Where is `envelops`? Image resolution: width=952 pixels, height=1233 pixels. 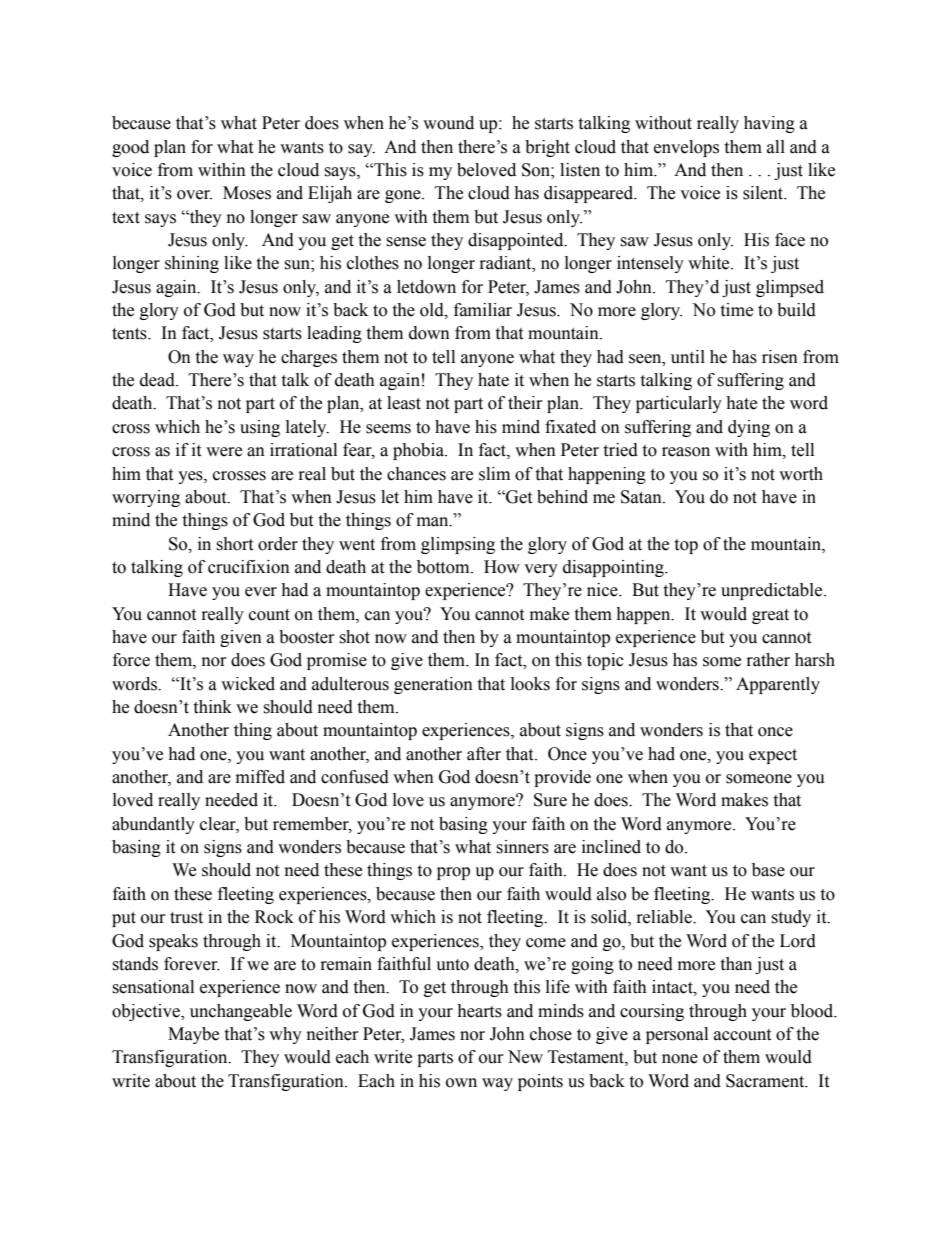
envelops is located at coordinates (686, 148).
